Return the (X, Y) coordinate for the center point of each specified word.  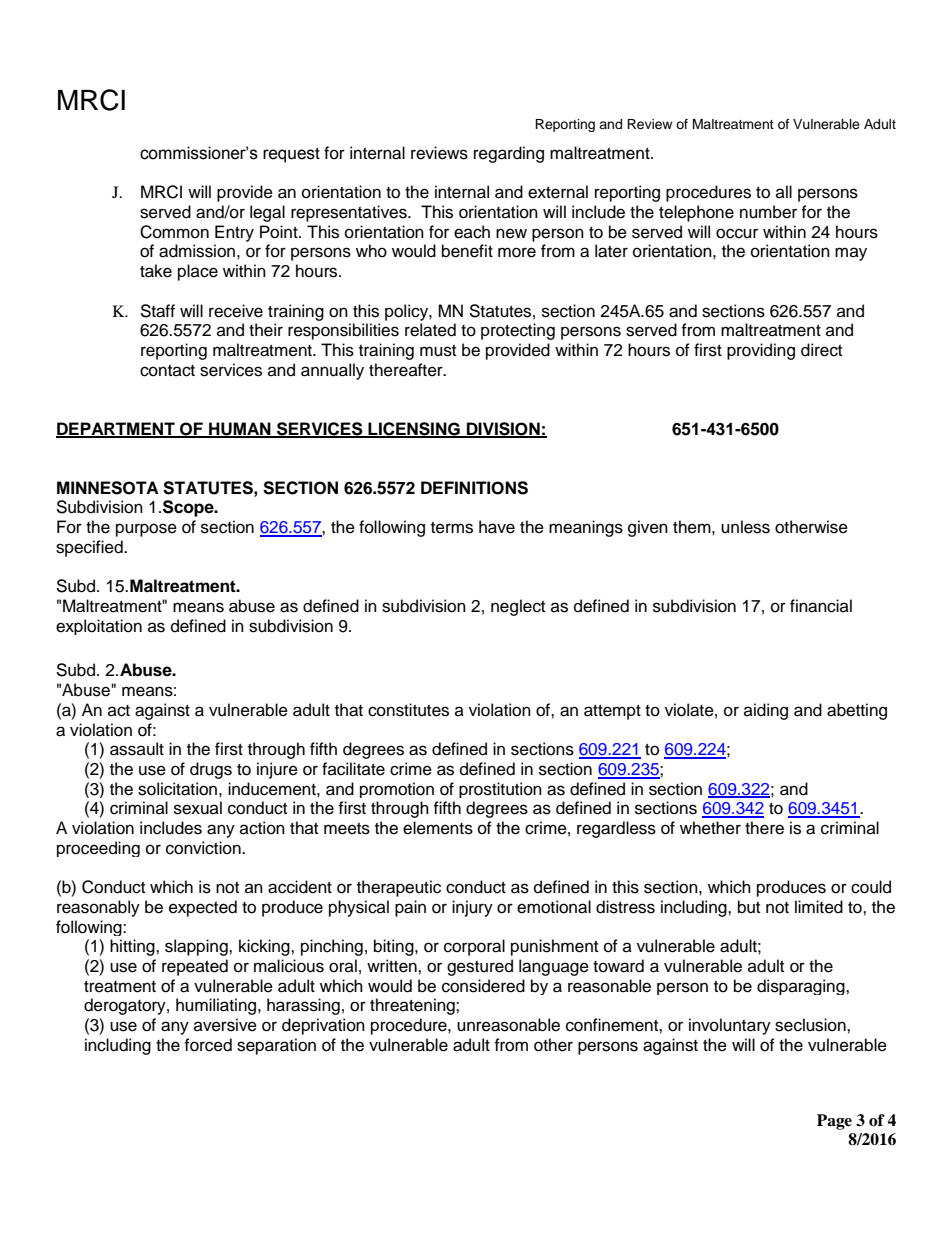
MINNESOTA (108, 488)
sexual (198, 808)
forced (208, 1045)
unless (745, 527)
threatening (413, 1006)
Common (174, 232)
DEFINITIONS (474, 488)
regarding (509, 154)
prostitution (500, 790)
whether (710, 828)
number (768, 212)
